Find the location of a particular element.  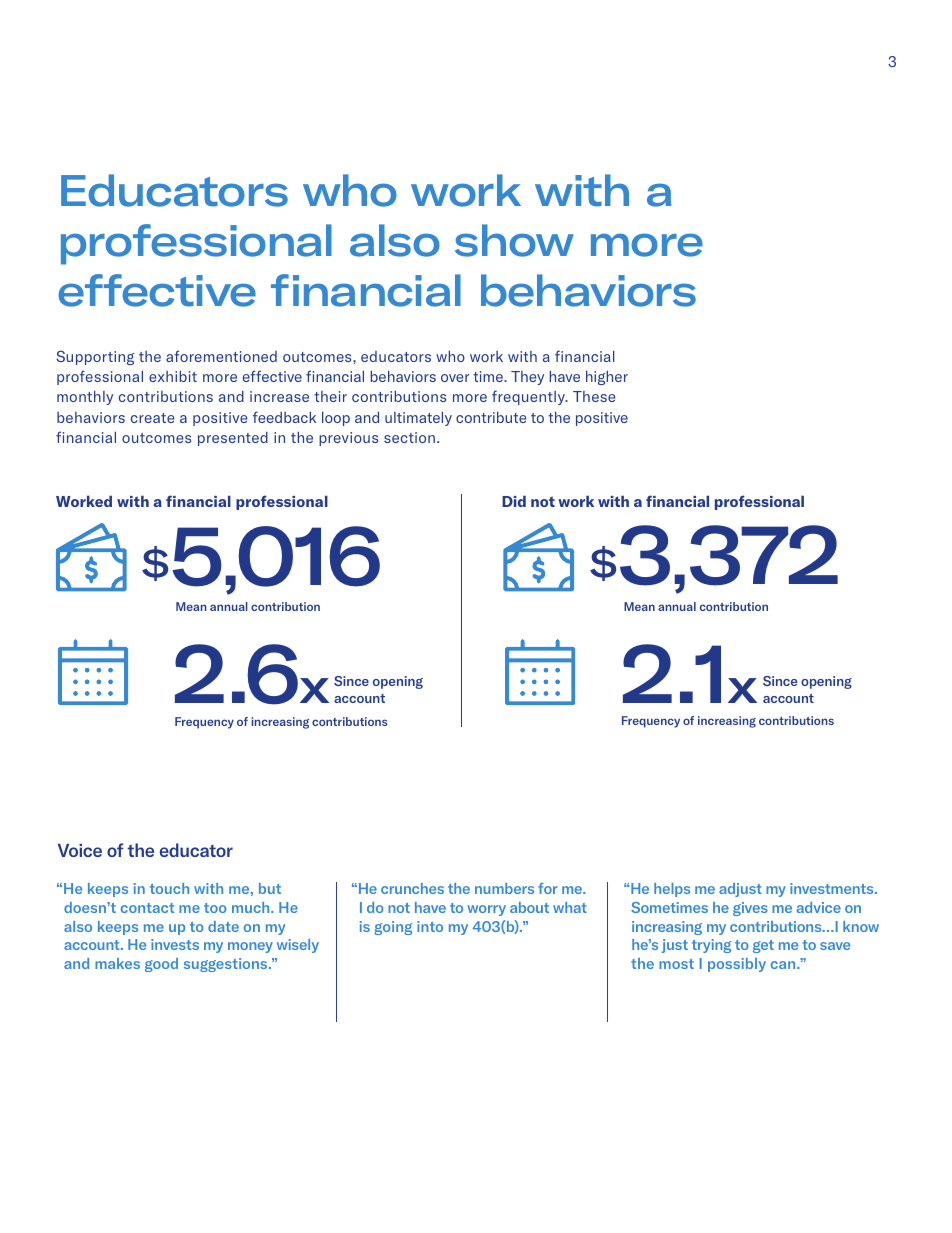

investments is located at coordinates (833, 888).
